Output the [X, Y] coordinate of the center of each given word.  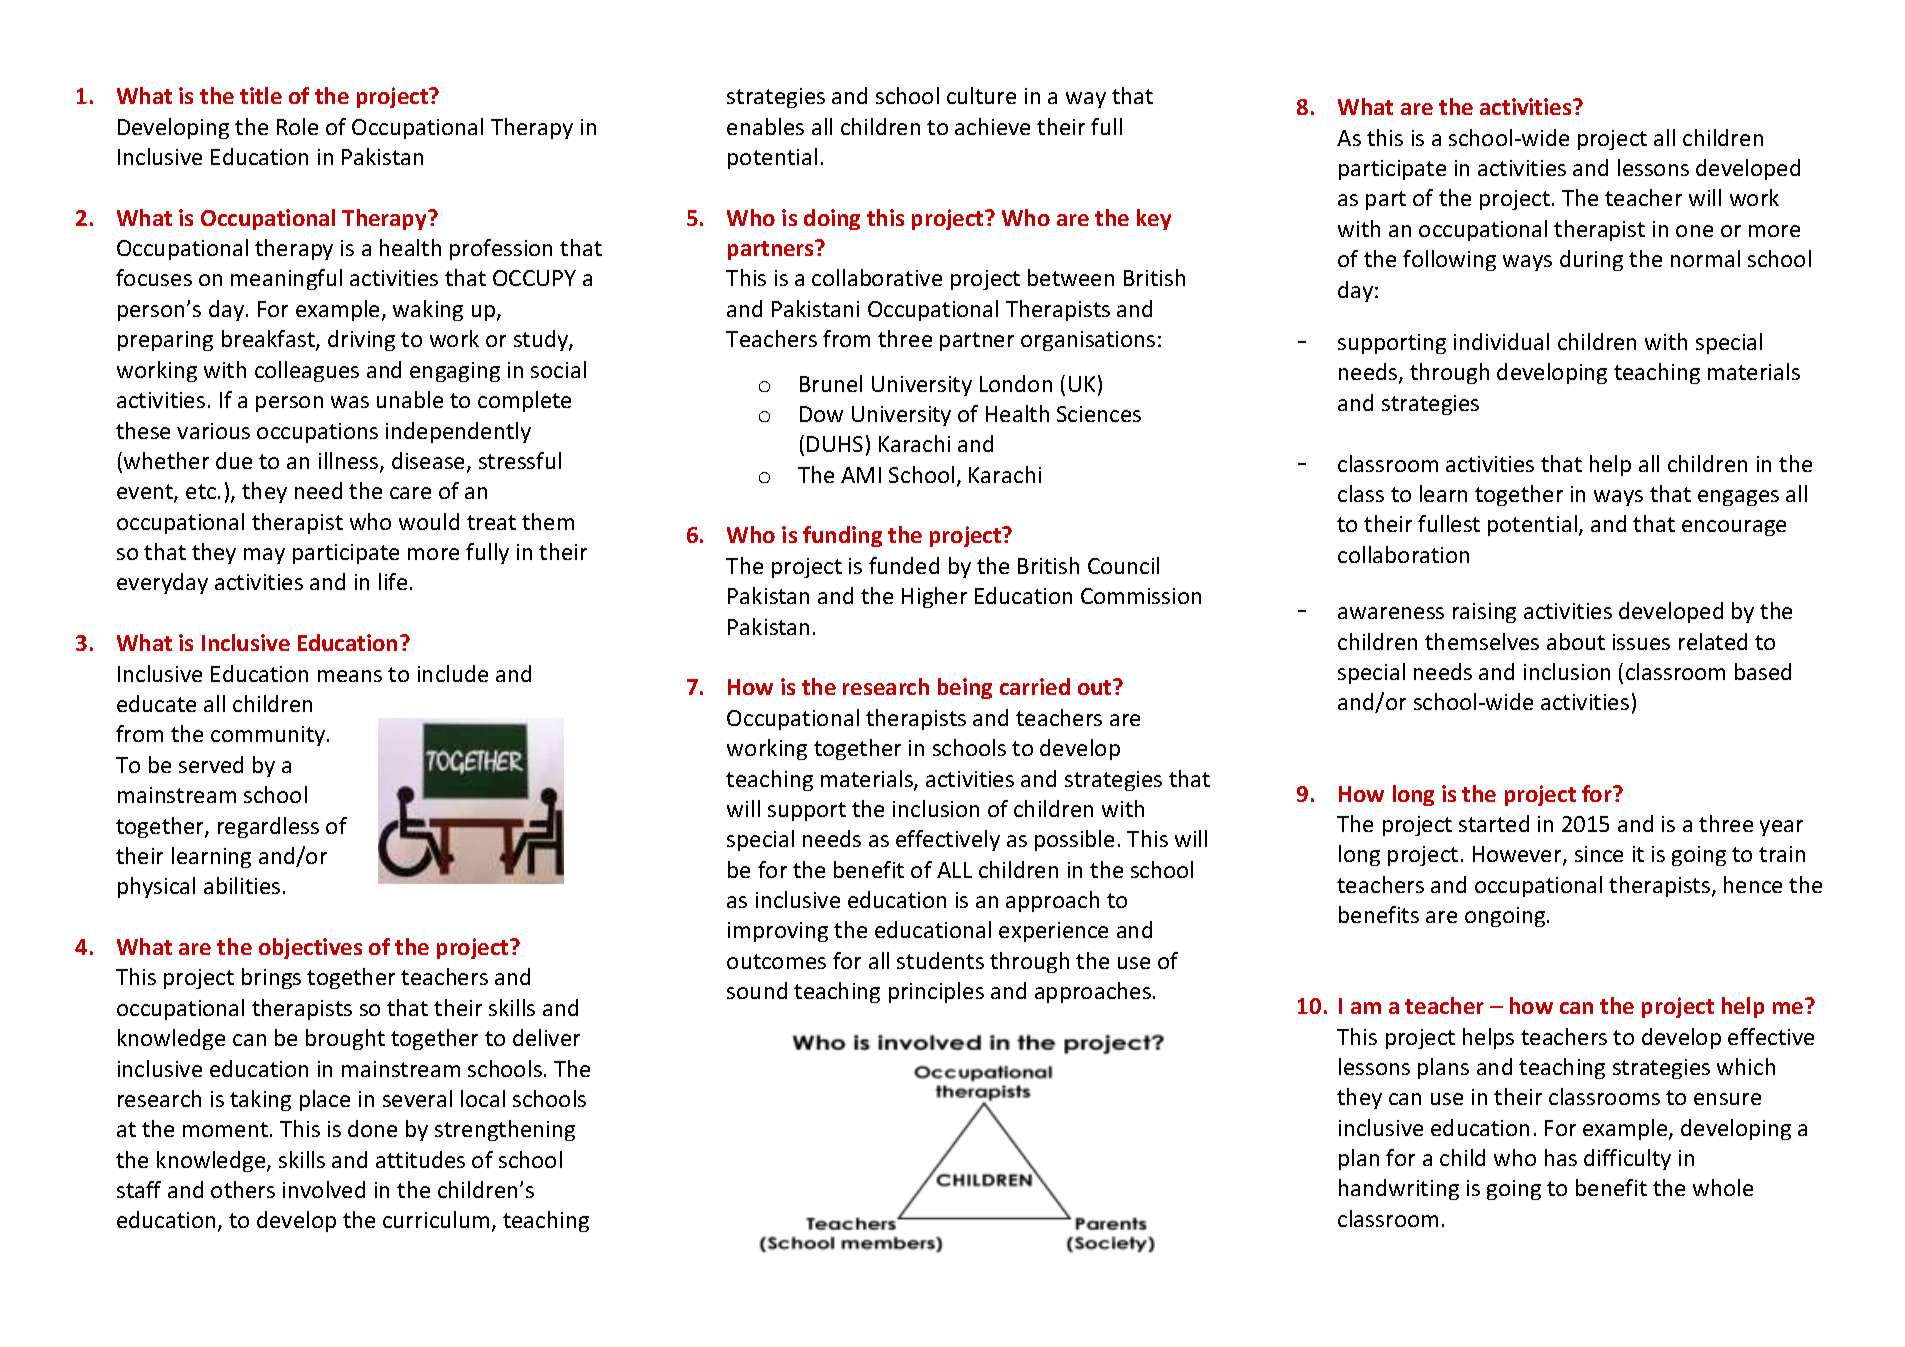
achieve [992, 126]
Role [297, 126]
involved [324, 1189]
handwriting [1399, 1189]
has [1561, 1157]
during [1591, 260]
